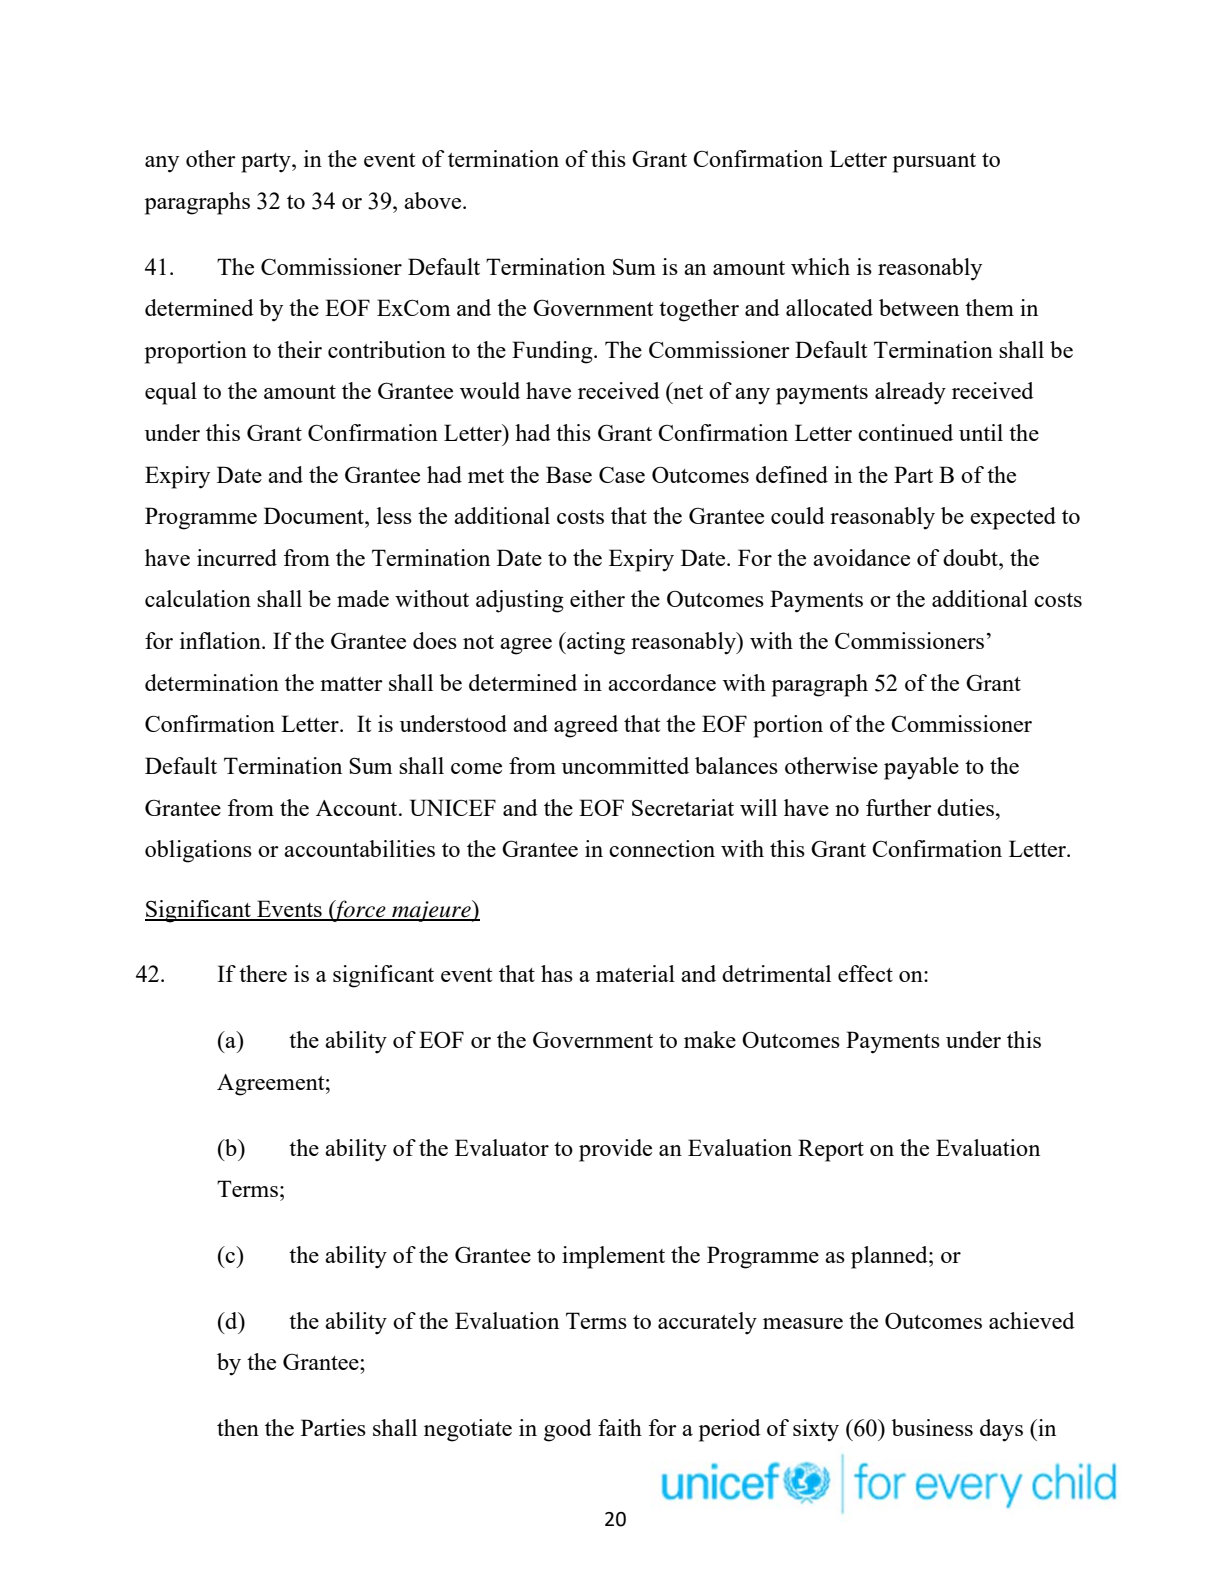 Image resolution: width=1231 pixels, height=1592 pixels. Describe the element at coordinates (899, 807) in the screenshot. I see `further` at that location.
